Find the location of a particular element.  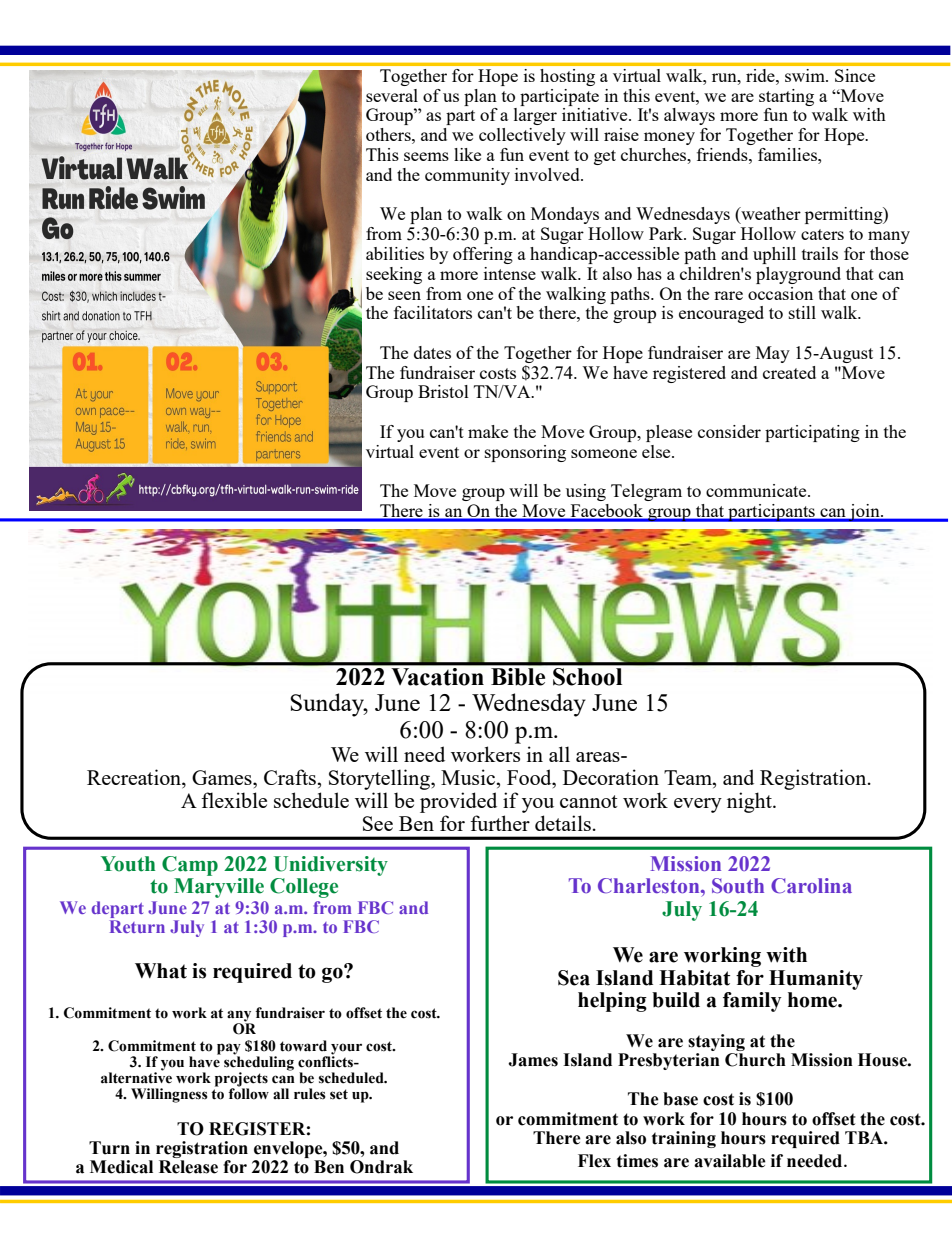

Release is located at coordinates (188, 1167).
